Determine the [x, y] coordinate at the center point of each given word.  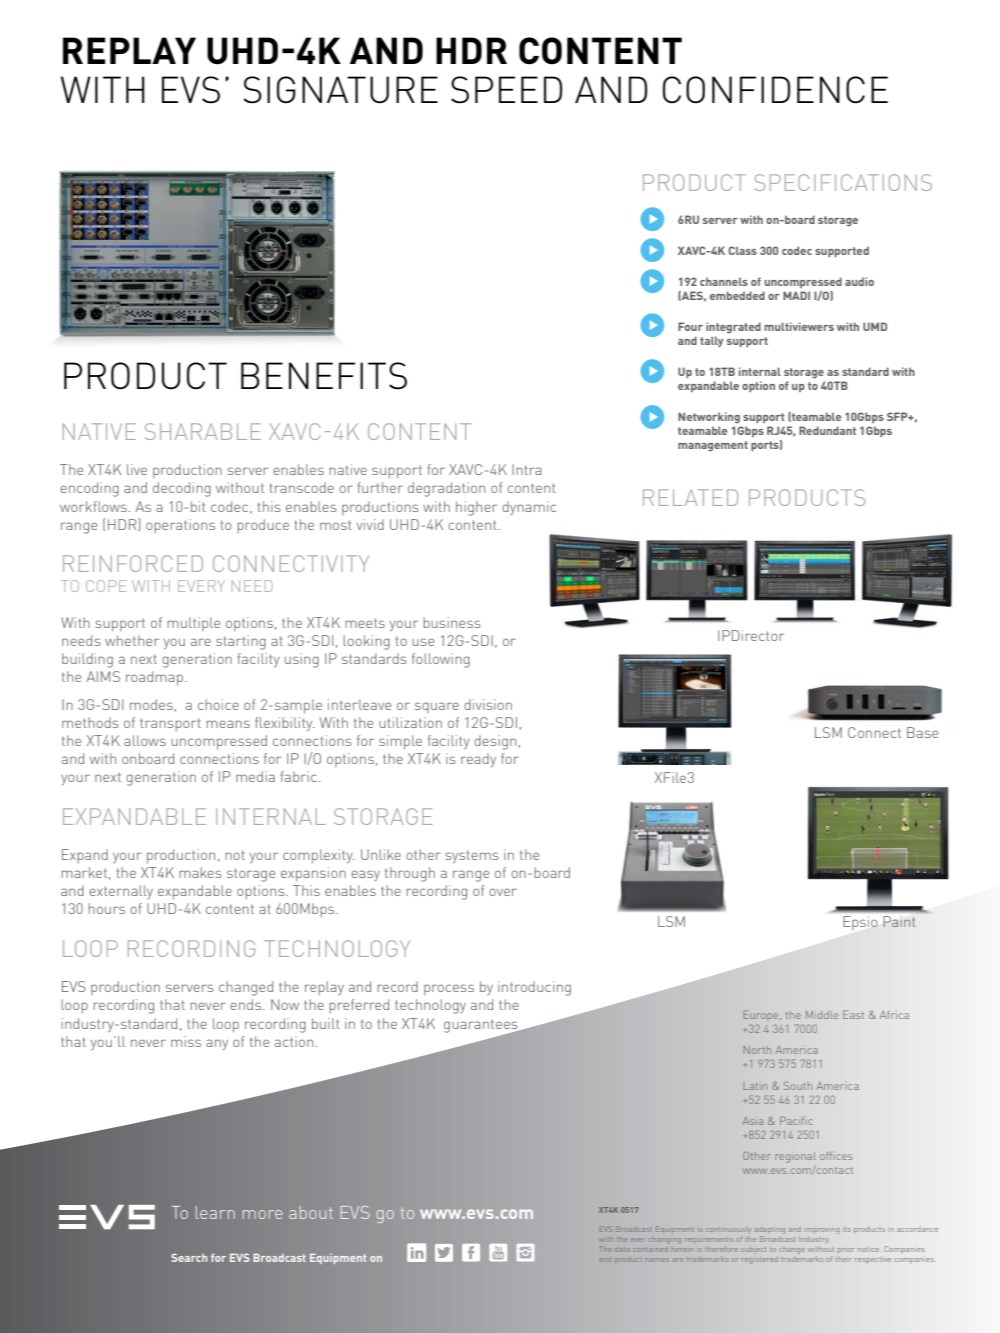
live [137, 469]
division [488, 704]
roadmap [154, 678]
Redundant [827, 430]
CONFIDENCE [775, 90]
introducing [534, 988]
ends [247, 1004]
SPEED [506, 90]
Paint [899, 921]
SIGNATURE [340, 90]
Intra [526, 469]
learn [215, 1212]
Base [922, 732]
